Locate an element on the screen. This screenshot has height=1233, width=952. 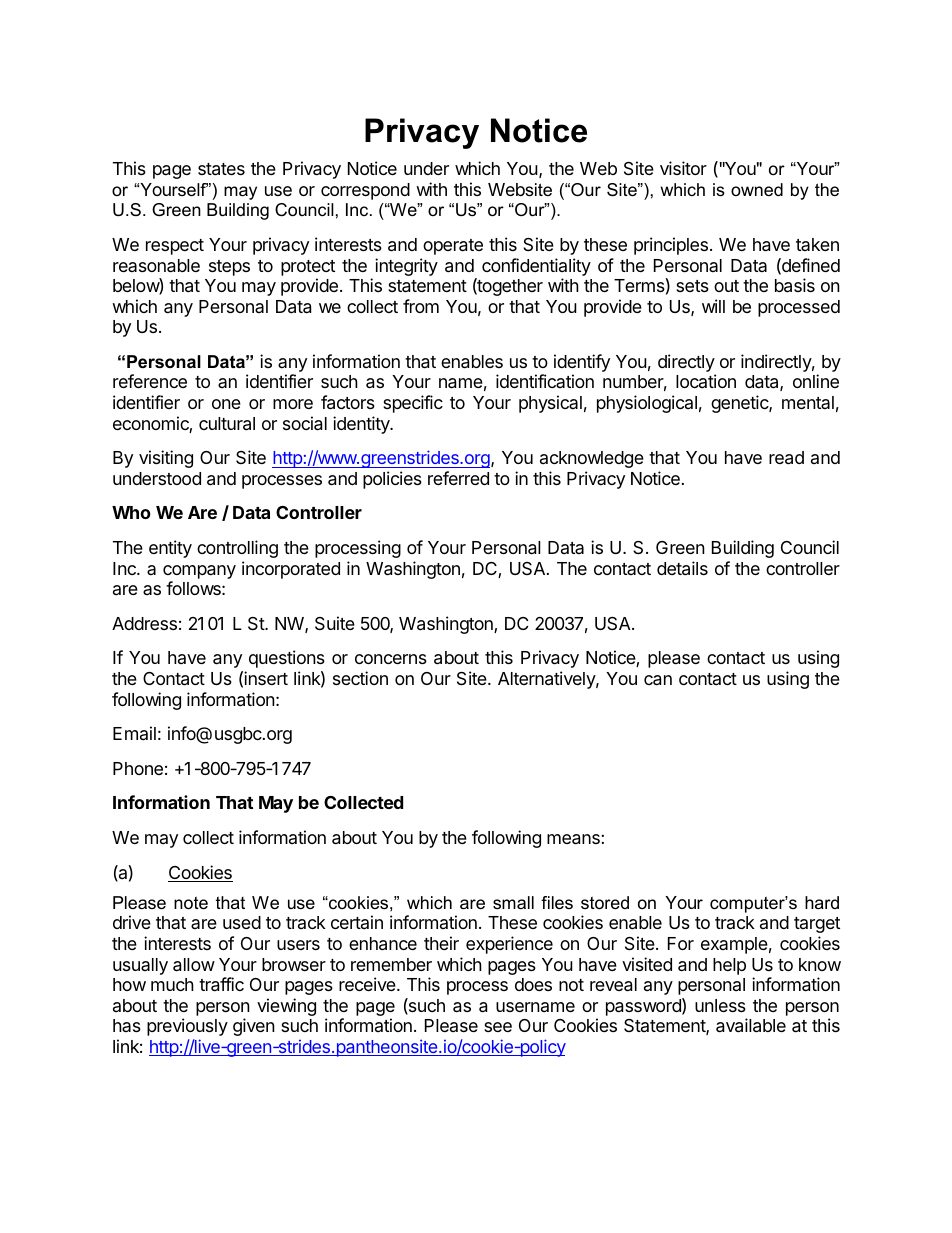
details is located at coordinates (682, 568).
